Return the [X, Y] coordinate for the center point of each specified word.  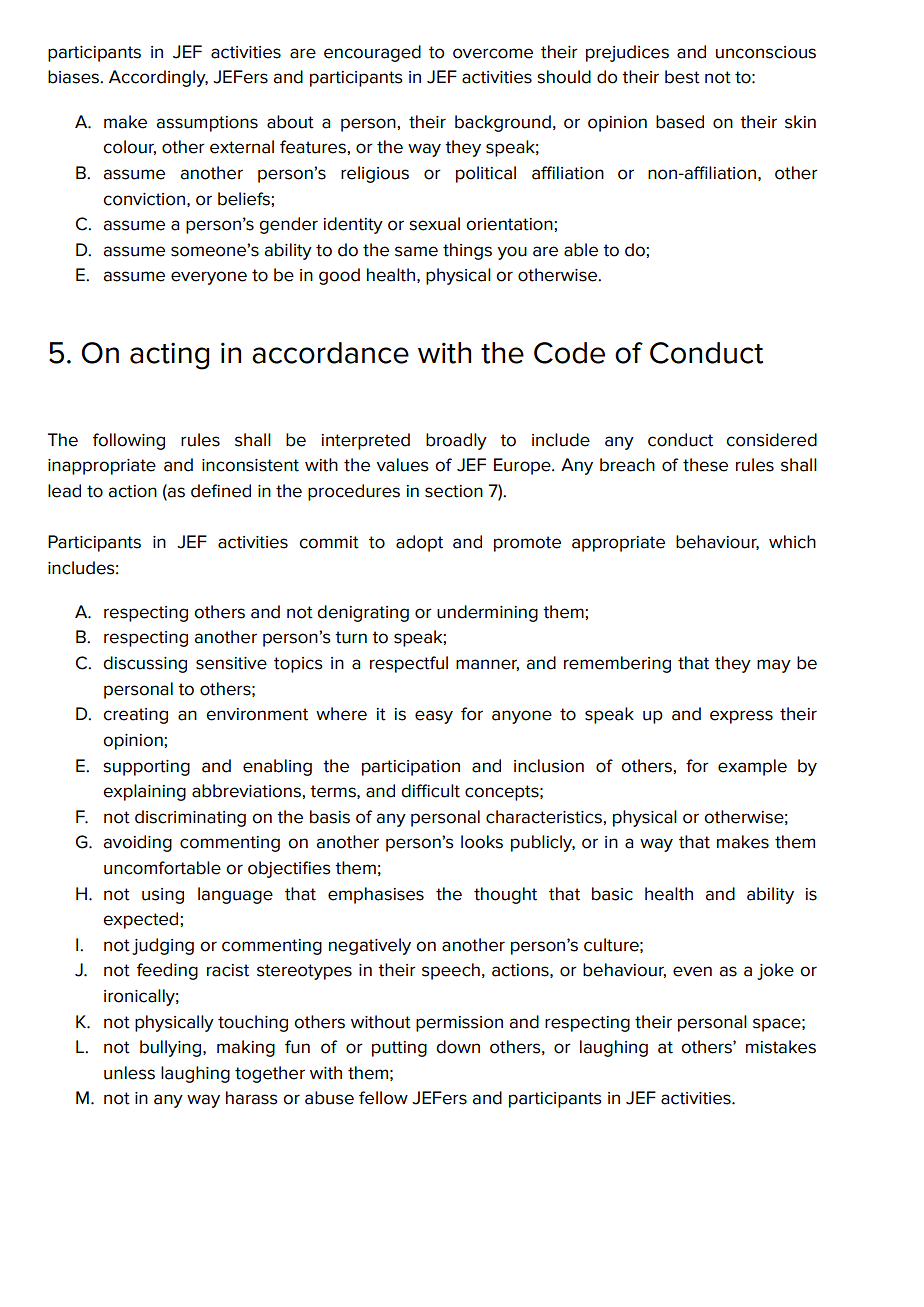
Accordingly [158, 78]
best [682, 77]
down [458, 1047]
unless [129, 1073]
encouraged [372, 53]
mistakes [781, 1047]
